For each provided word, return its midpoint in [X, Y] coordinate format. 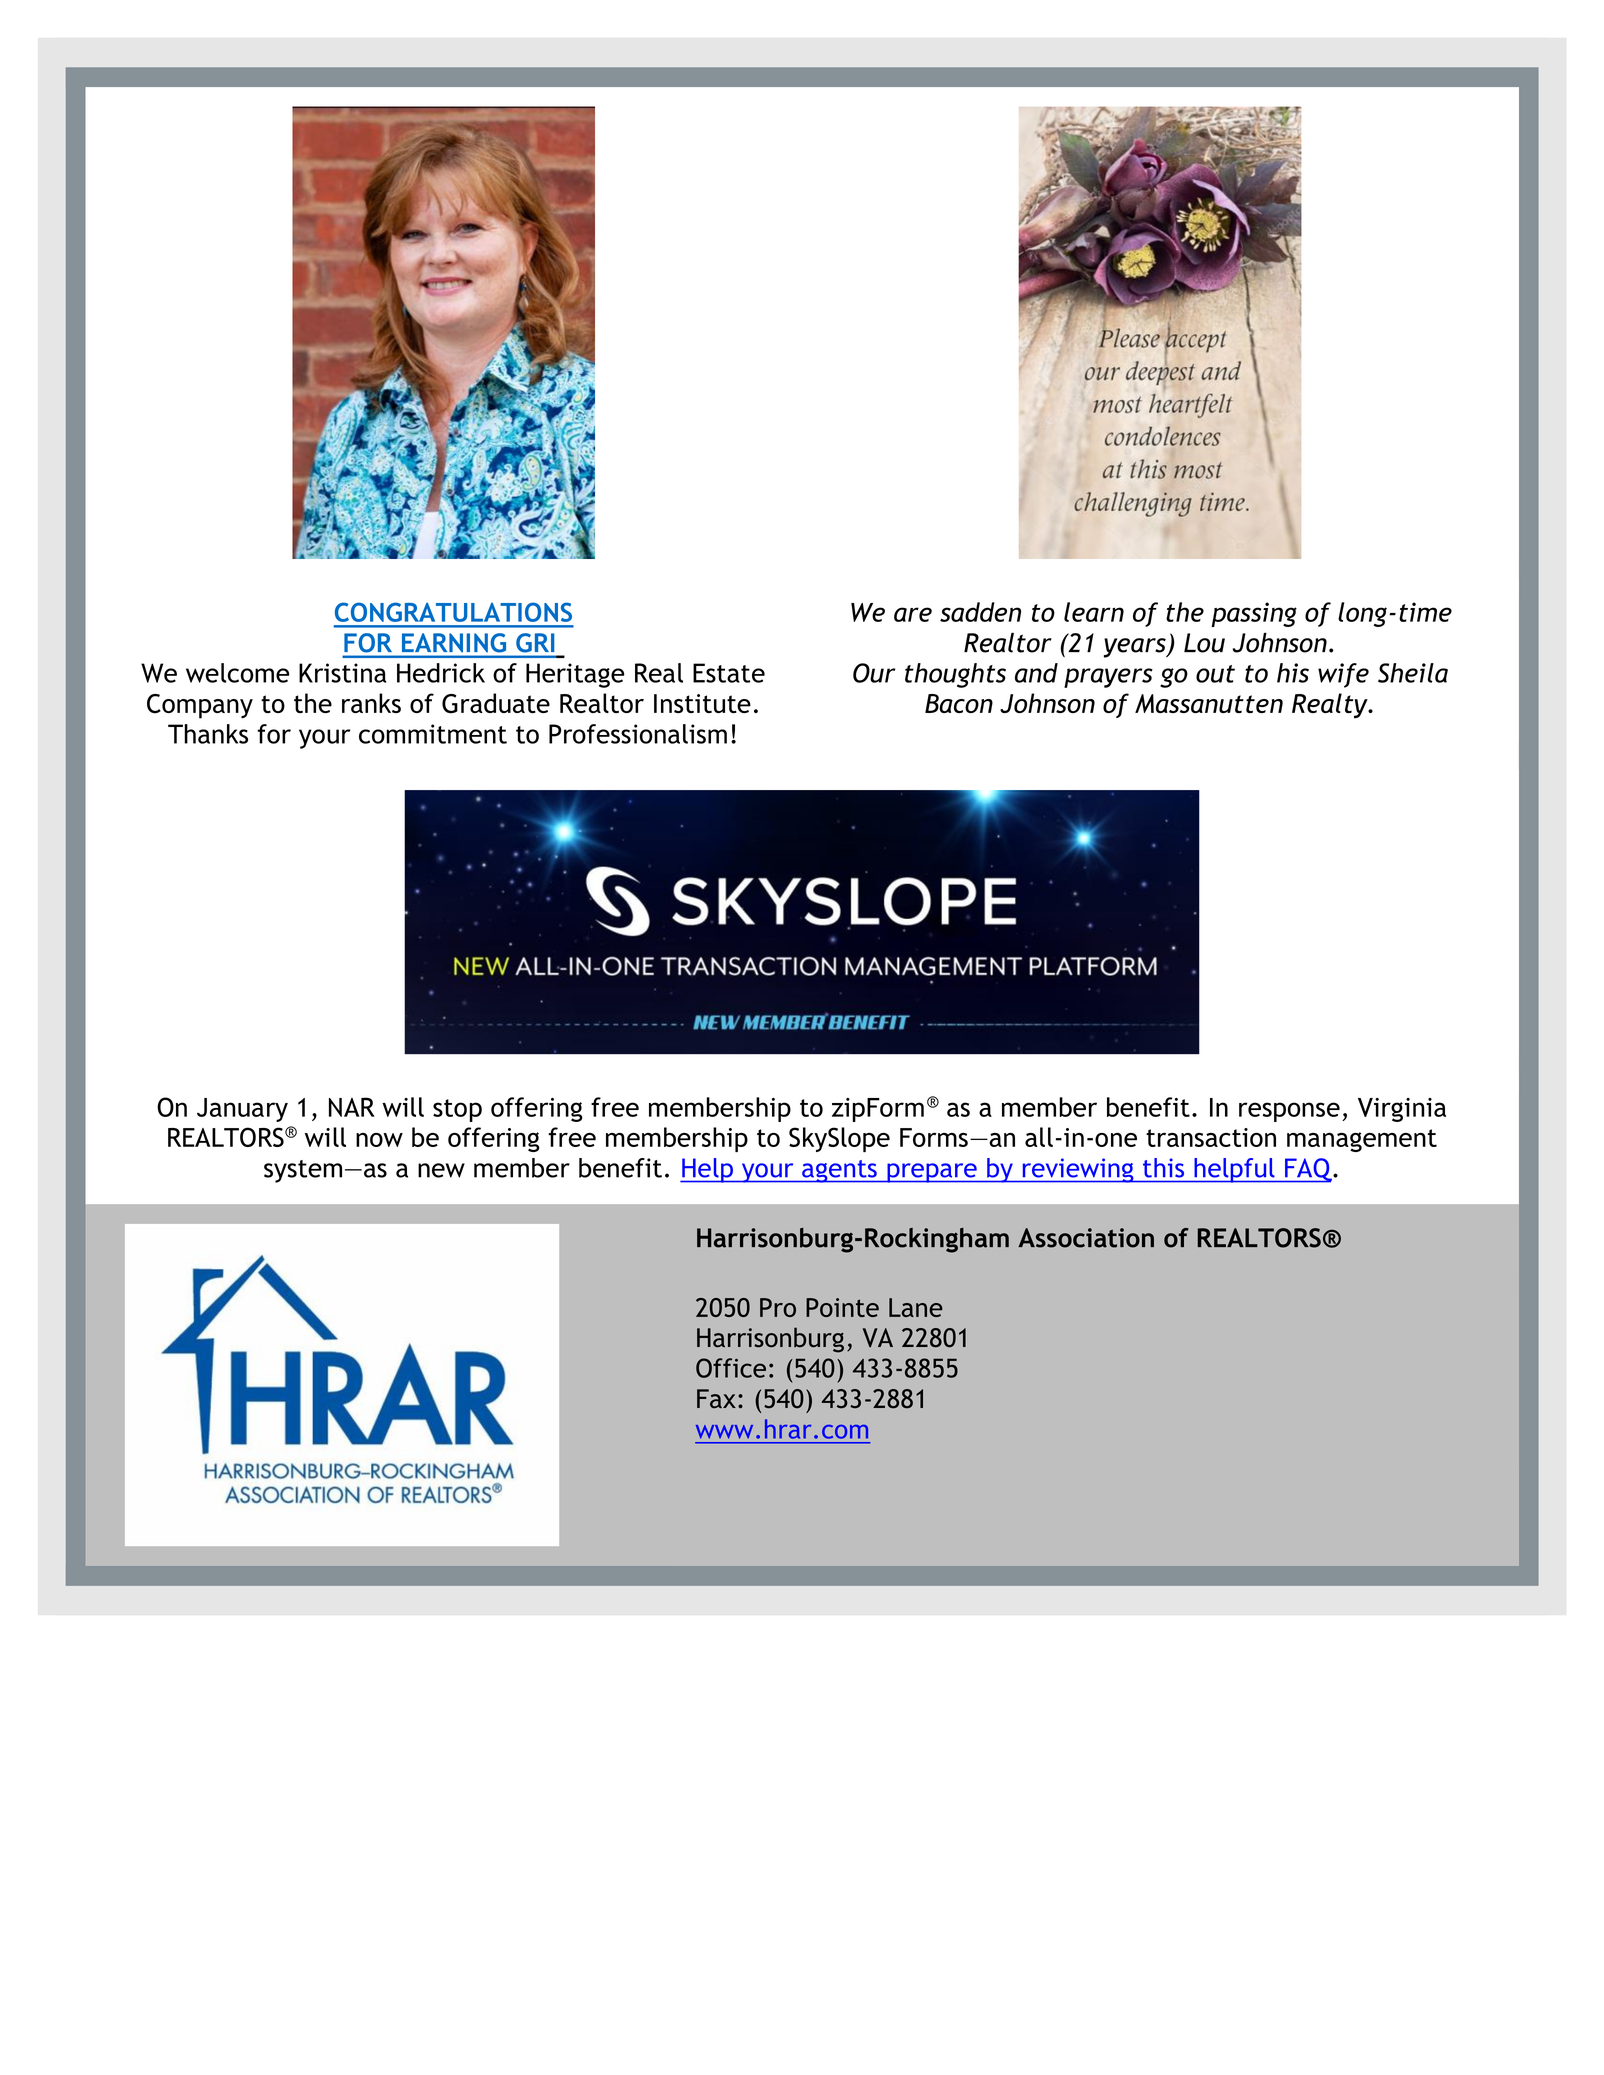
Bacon [959, 703]
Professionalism [638, 734]
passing [1254, 614]
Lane [916, 1307]
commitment [433, 734]
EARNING [454, 642]
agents [839, 1171]
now [379, 1140]
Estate [729, 673]
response [1289, 1112]
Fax [716, 1398]
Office [731, 1368]
